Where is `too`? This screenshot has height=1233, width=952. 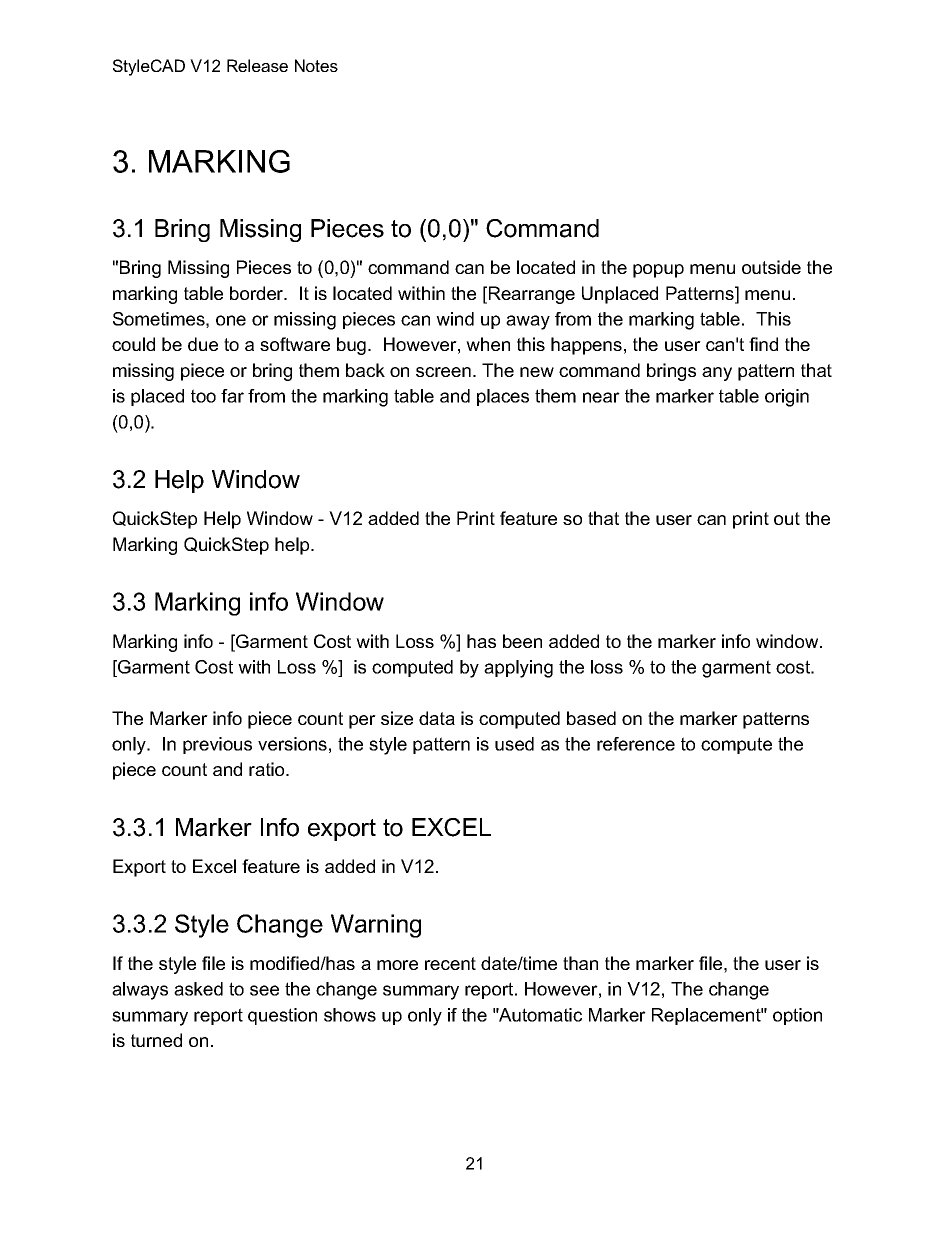
too is located at coordinates (203, 396).
